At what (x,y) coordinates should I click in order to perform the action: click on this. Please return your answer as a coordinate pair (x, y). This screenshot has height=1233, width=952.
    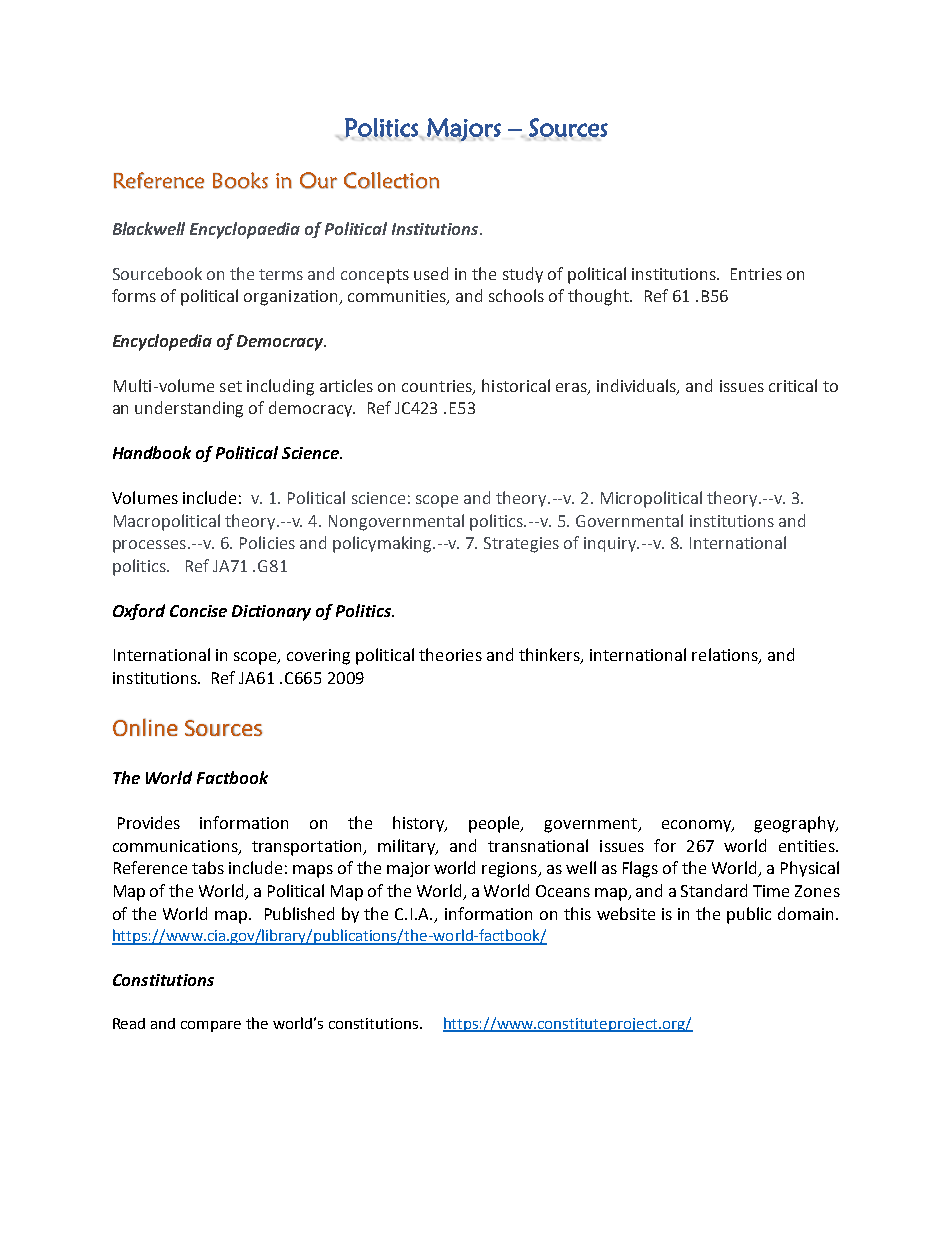
    Looking at the image, I should click on (577, 913).
